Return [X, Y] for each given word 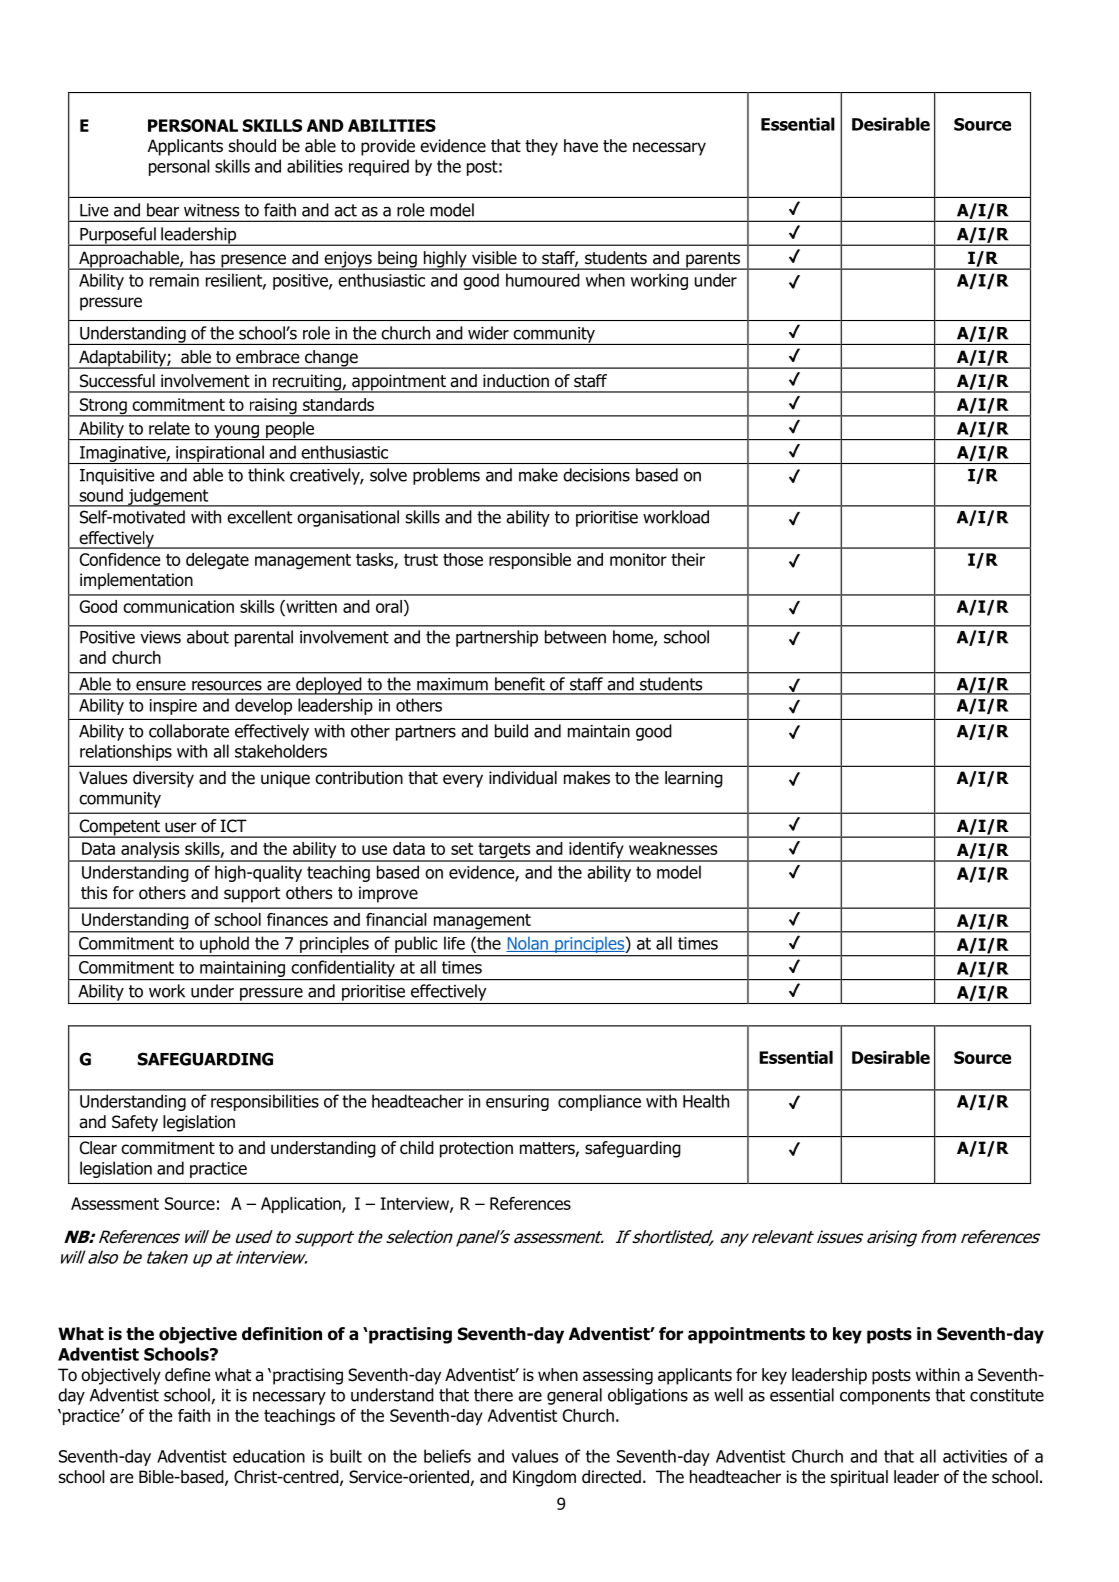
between [575, 637]
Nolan [528, 944]
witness [211, 210]
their [688, 559]
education [269, 1456]
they [541, 147]
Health [706, 1101]
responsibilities [265, 1102]
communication [178, 606]
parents [713, 261]
